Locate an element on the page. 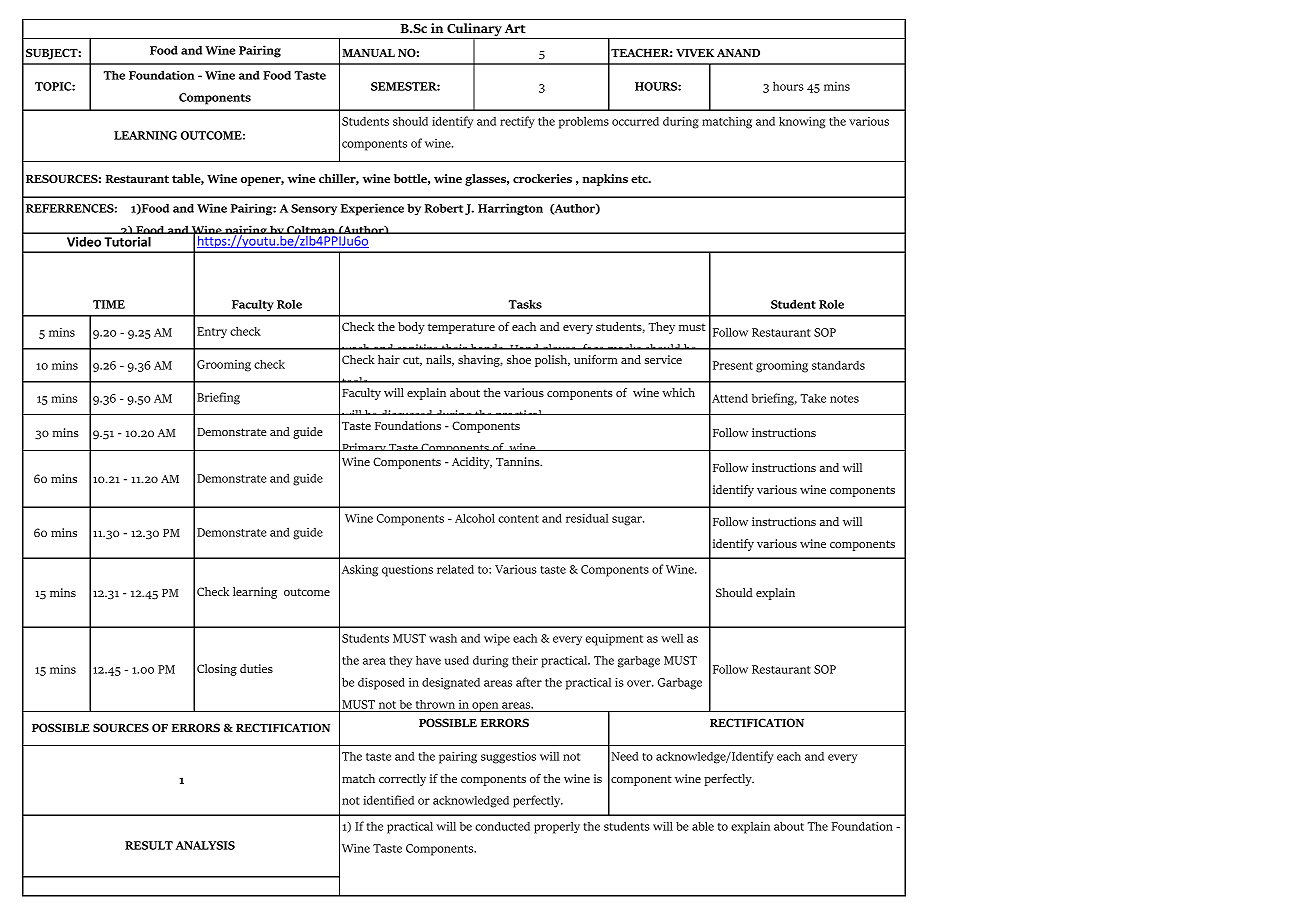 This page has width=1308, height=924. RESULT is located at coordinates (149, 845).
